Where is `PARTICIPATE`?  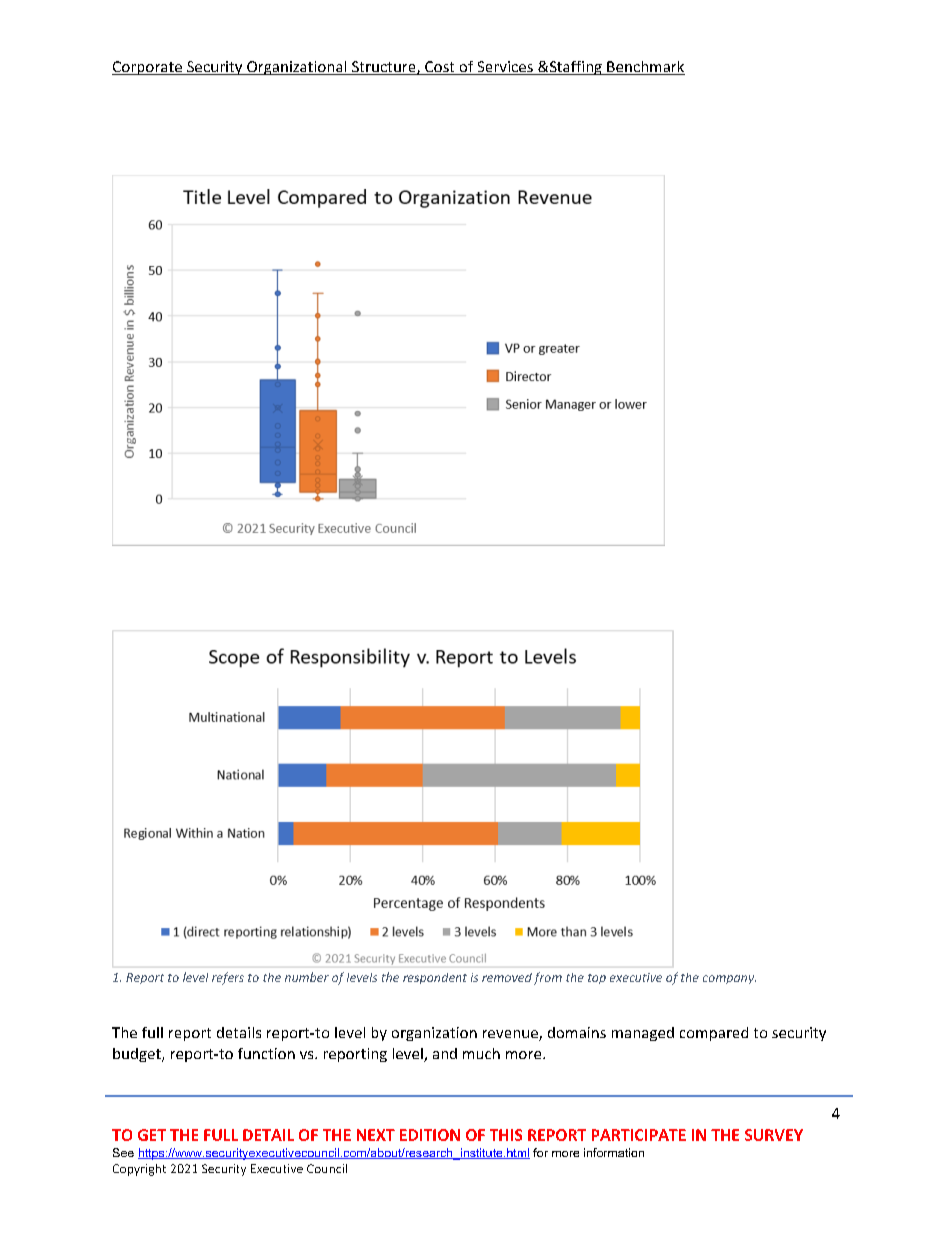 PARTICIPATE is located at coordinates (639, 1135).
